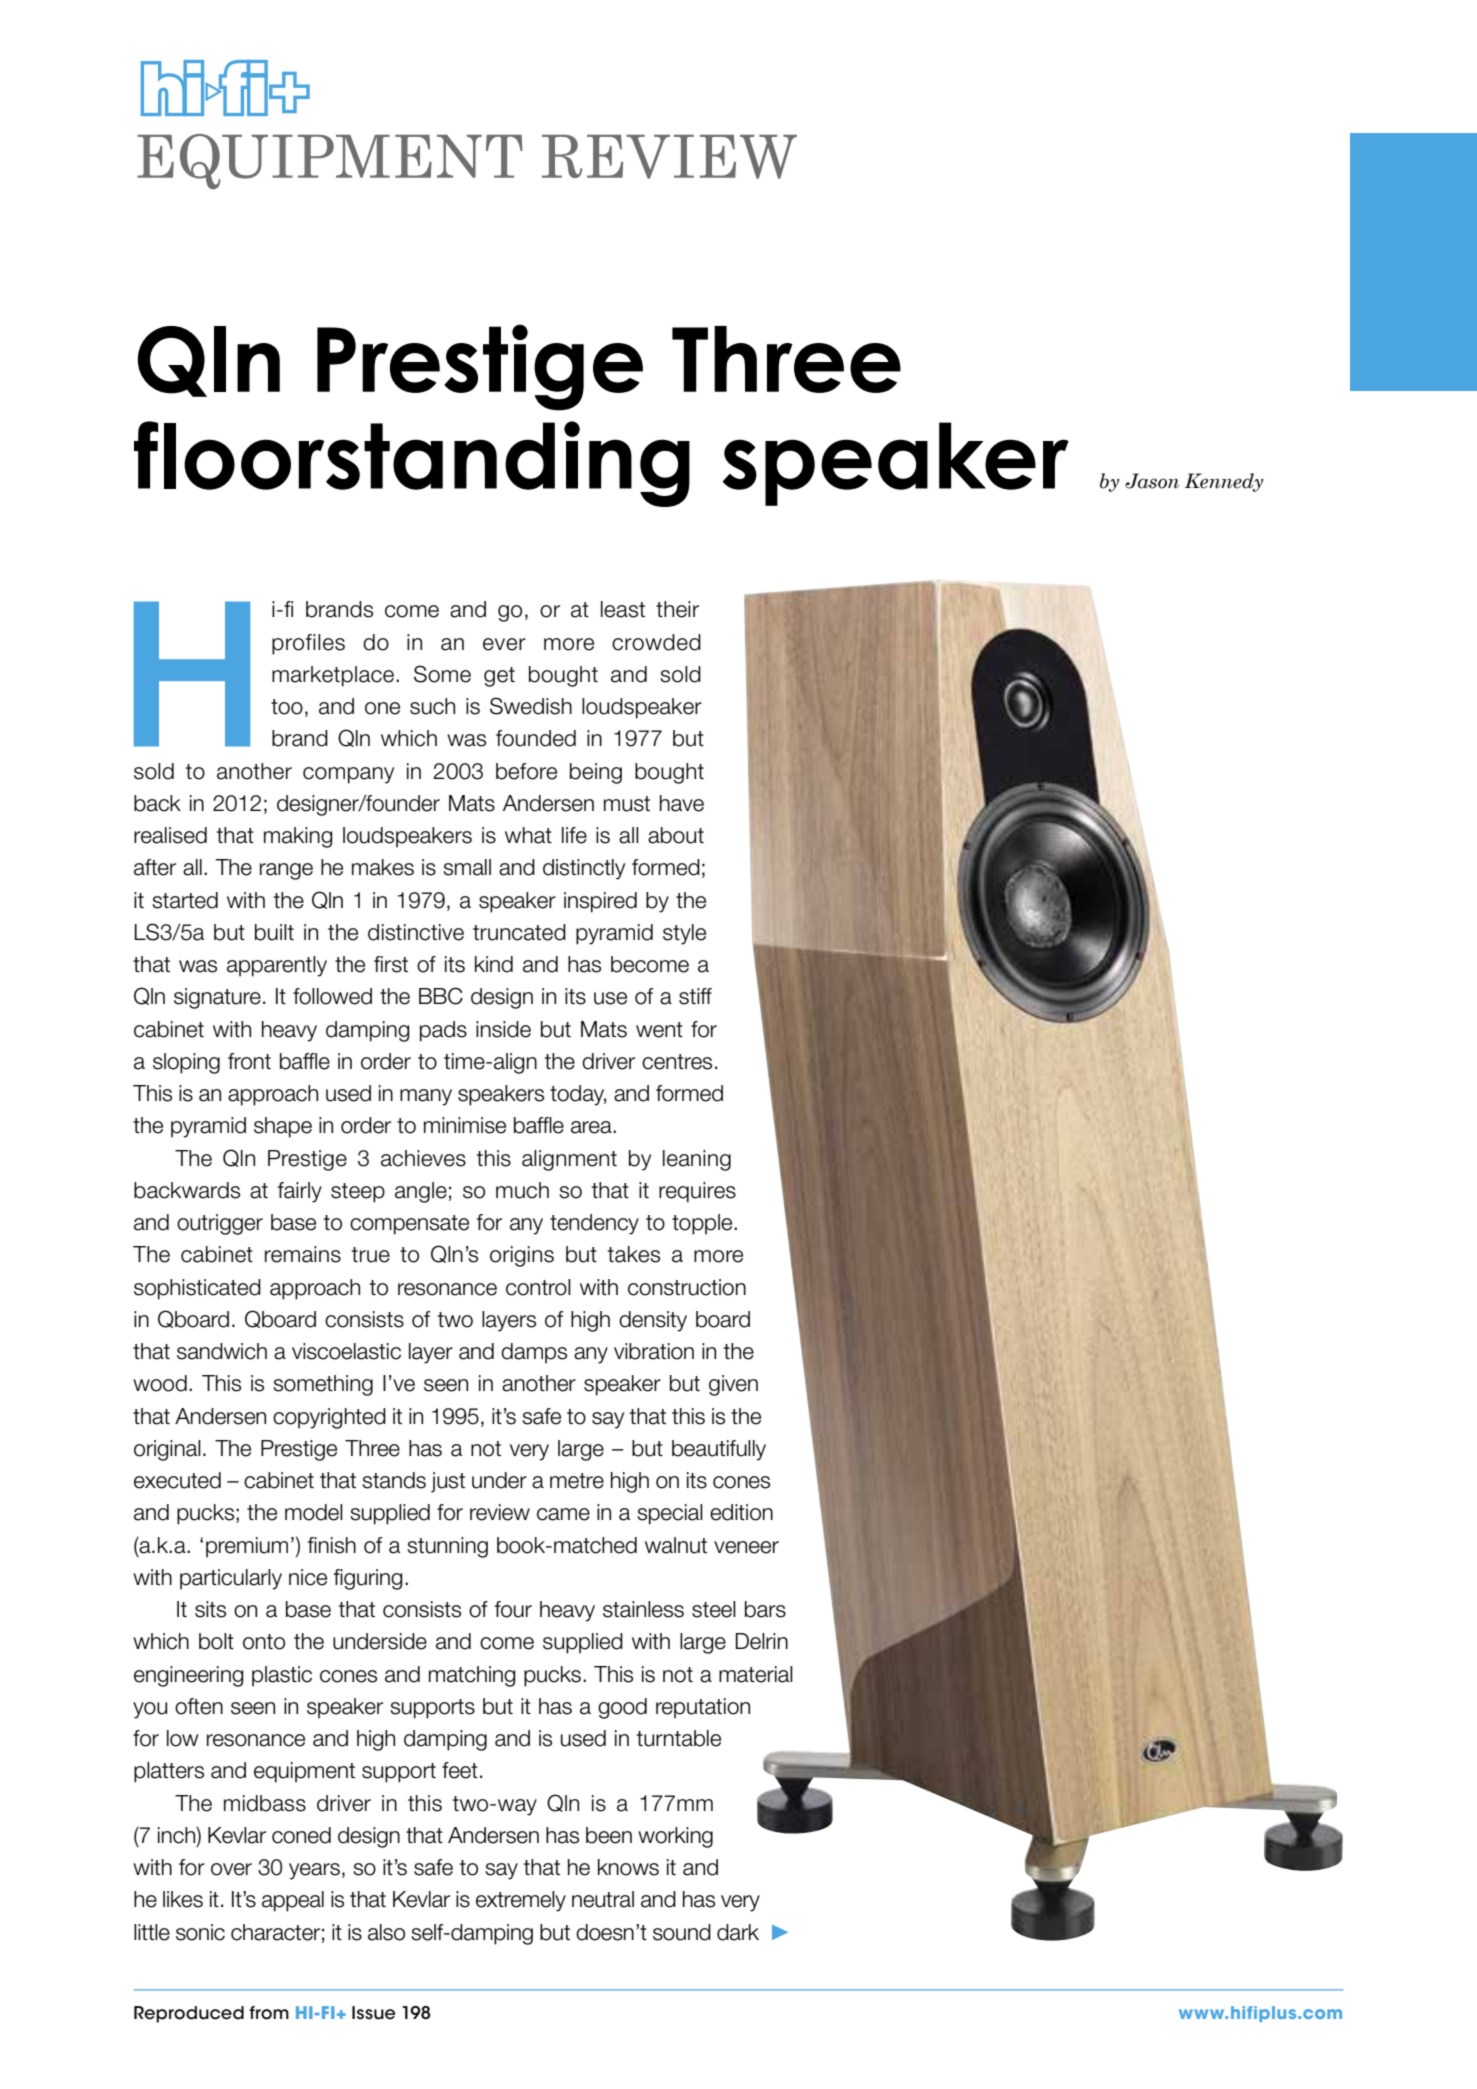  What do you see at coordinates (1152, 481) in the document?
I see `Jason` at bounding box center [1152, 481].
